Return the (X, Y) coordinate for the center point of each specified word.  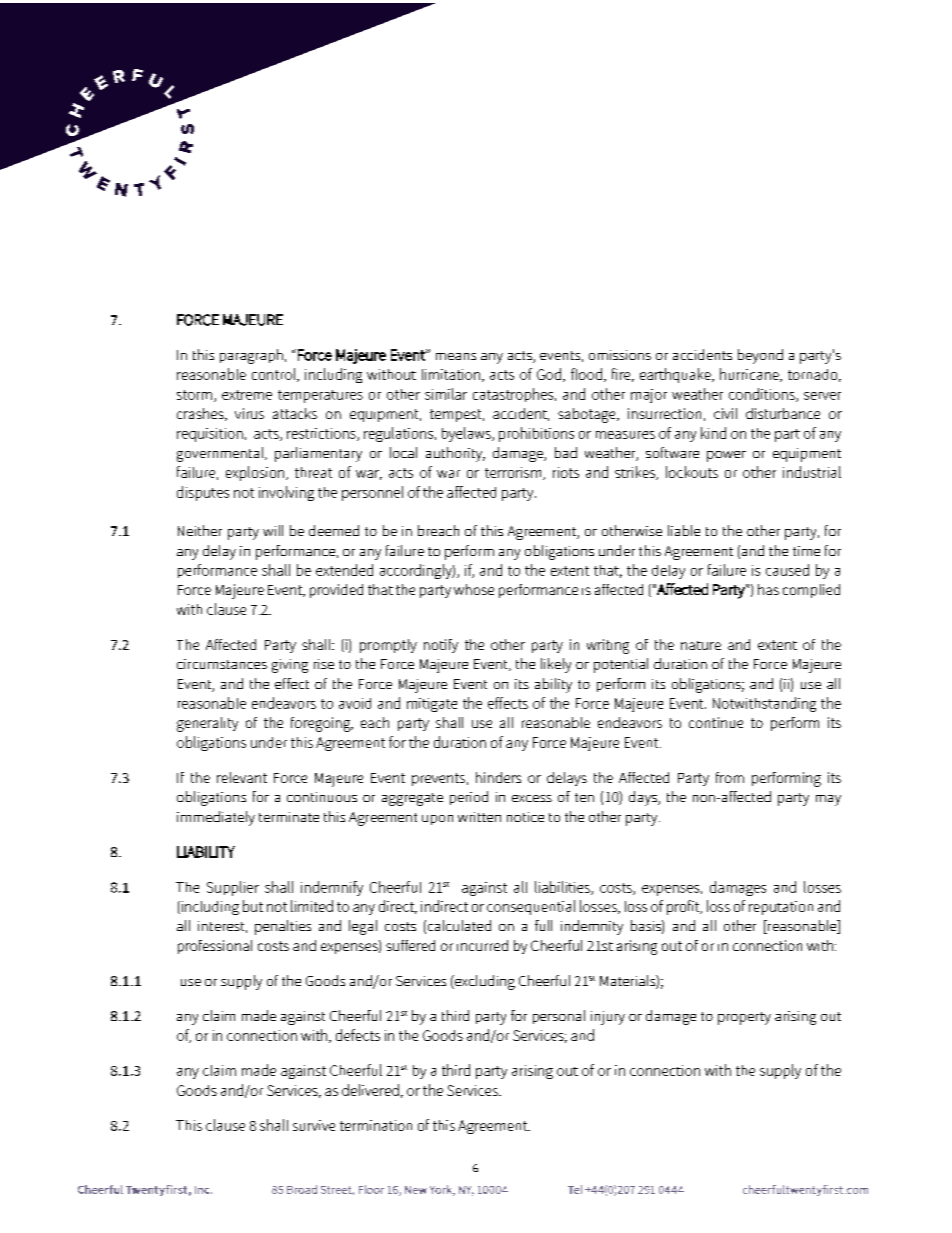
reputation (781, 908)
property (744, 1018)
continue (716, 722)
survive (314, 1125)
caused (787, 570)
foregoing (322, 724)
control (275, 375)
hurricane (750, 375)
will (273, 530)
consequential (531, 907)
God (549, 374)
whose (474, 589)
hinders (498, 777)
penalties (283, 927)
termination (376, 1125)
